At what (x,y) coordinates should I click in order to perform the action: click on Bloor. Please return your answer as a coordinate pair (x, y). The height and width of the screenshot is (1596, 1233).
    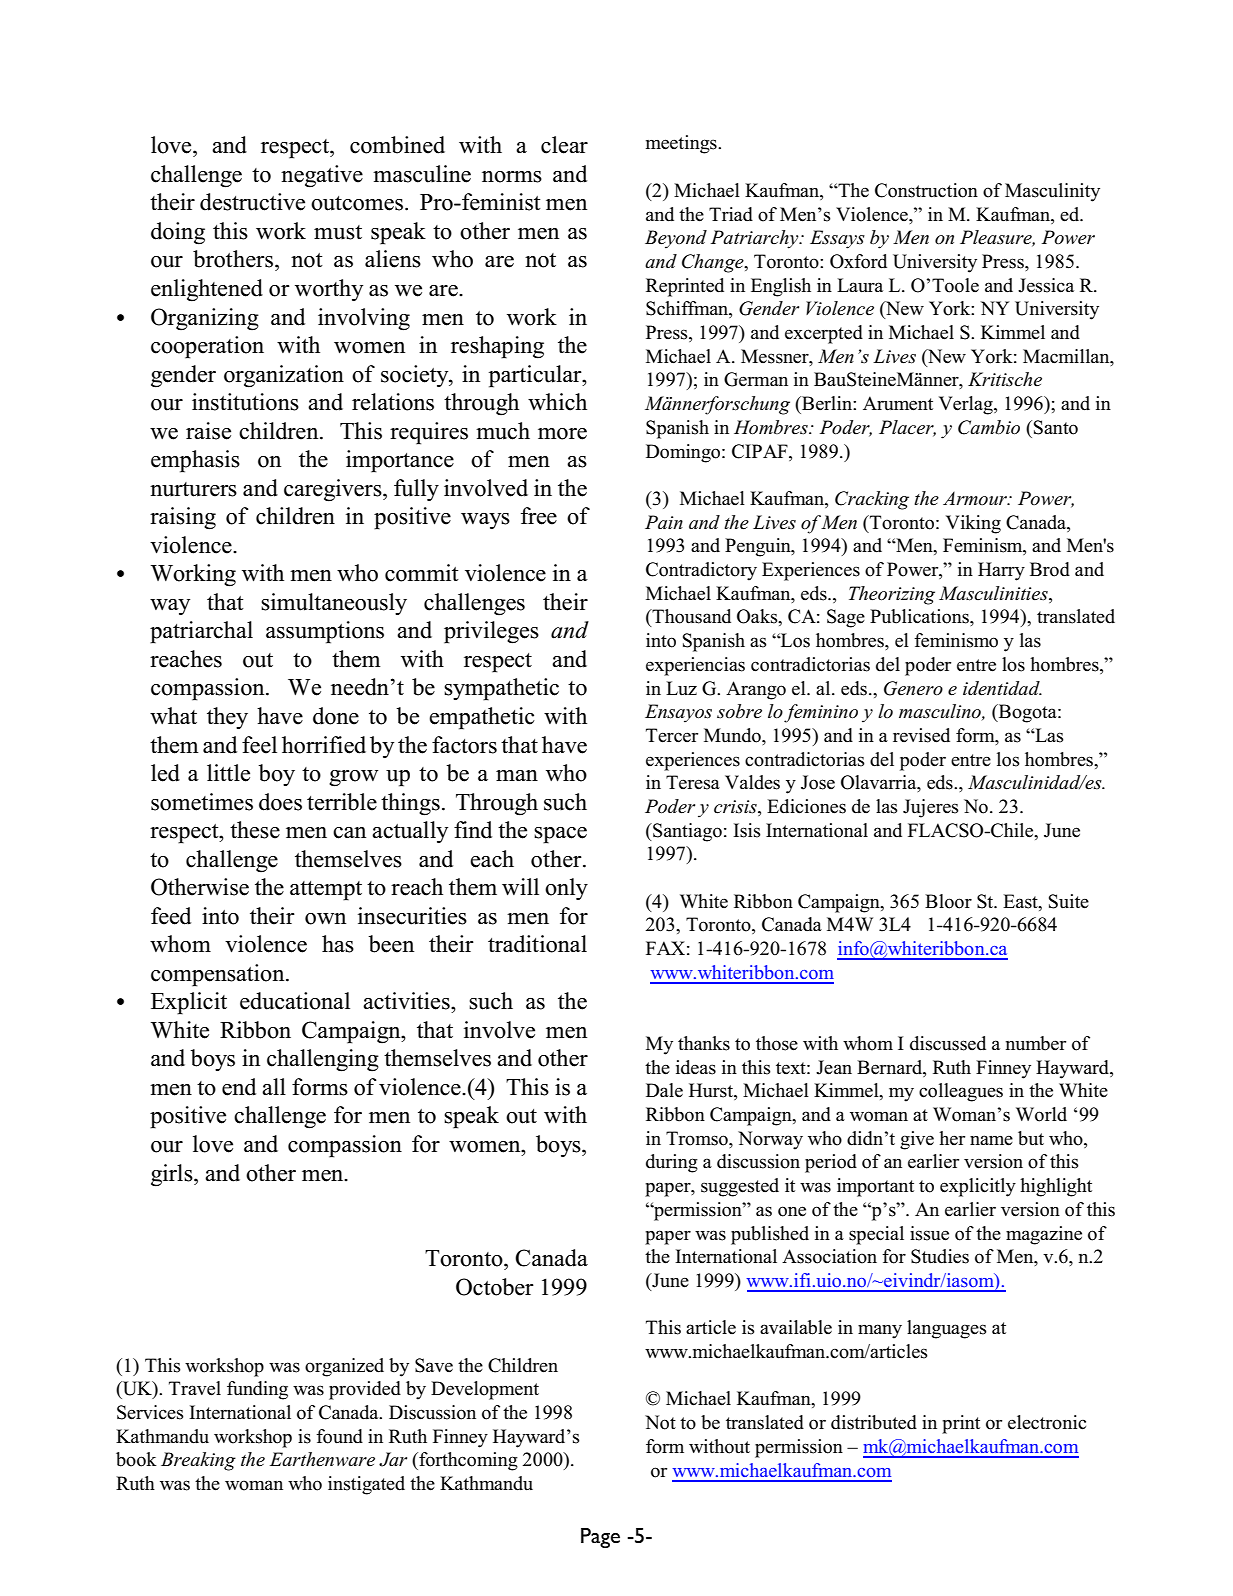
    Looking at the image, I should click on (948, 901).
